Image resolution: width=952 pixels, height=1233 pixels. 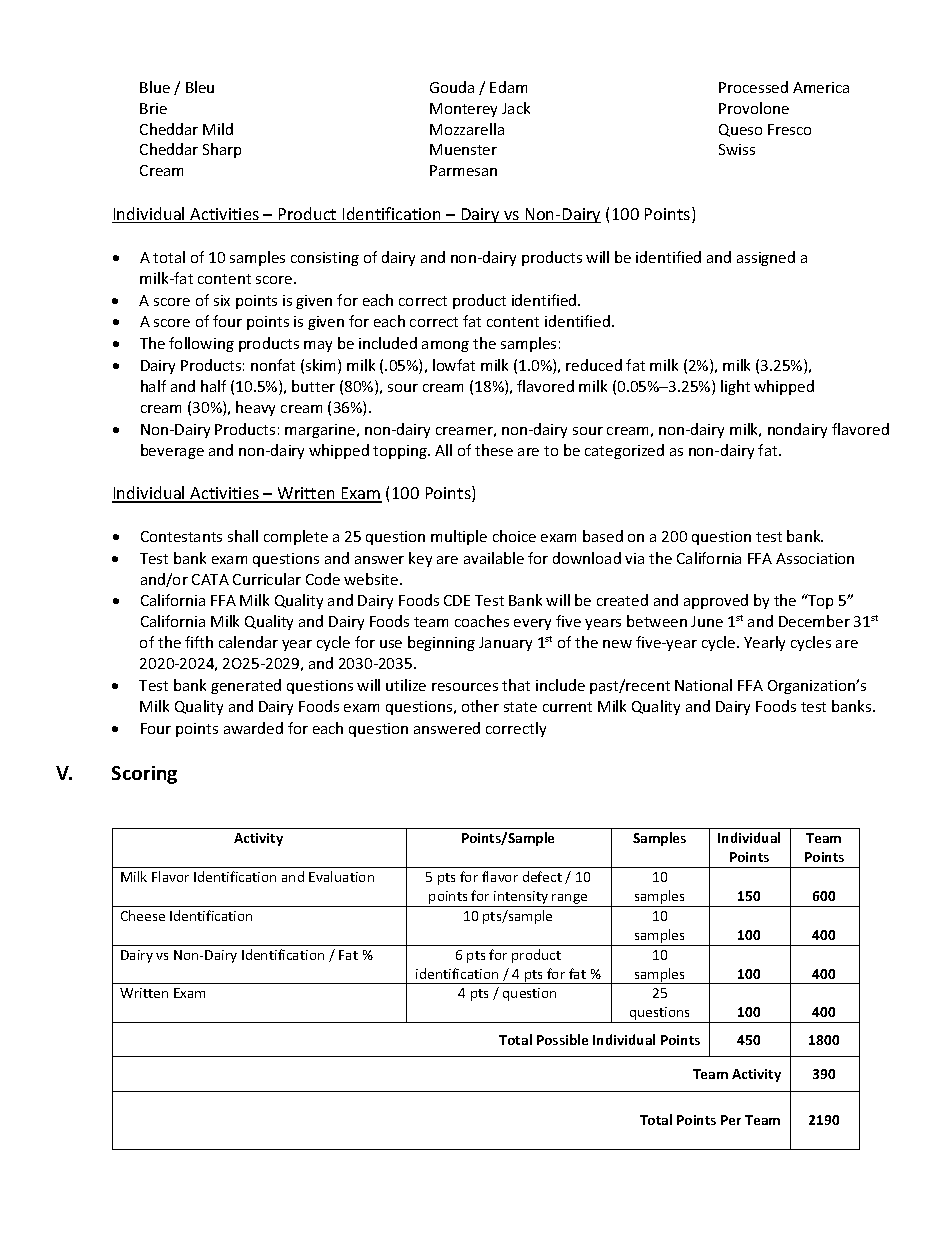 What do you see at coordinates (222, 300) in the page?
I see `six` at bounding box center [222, 300].
